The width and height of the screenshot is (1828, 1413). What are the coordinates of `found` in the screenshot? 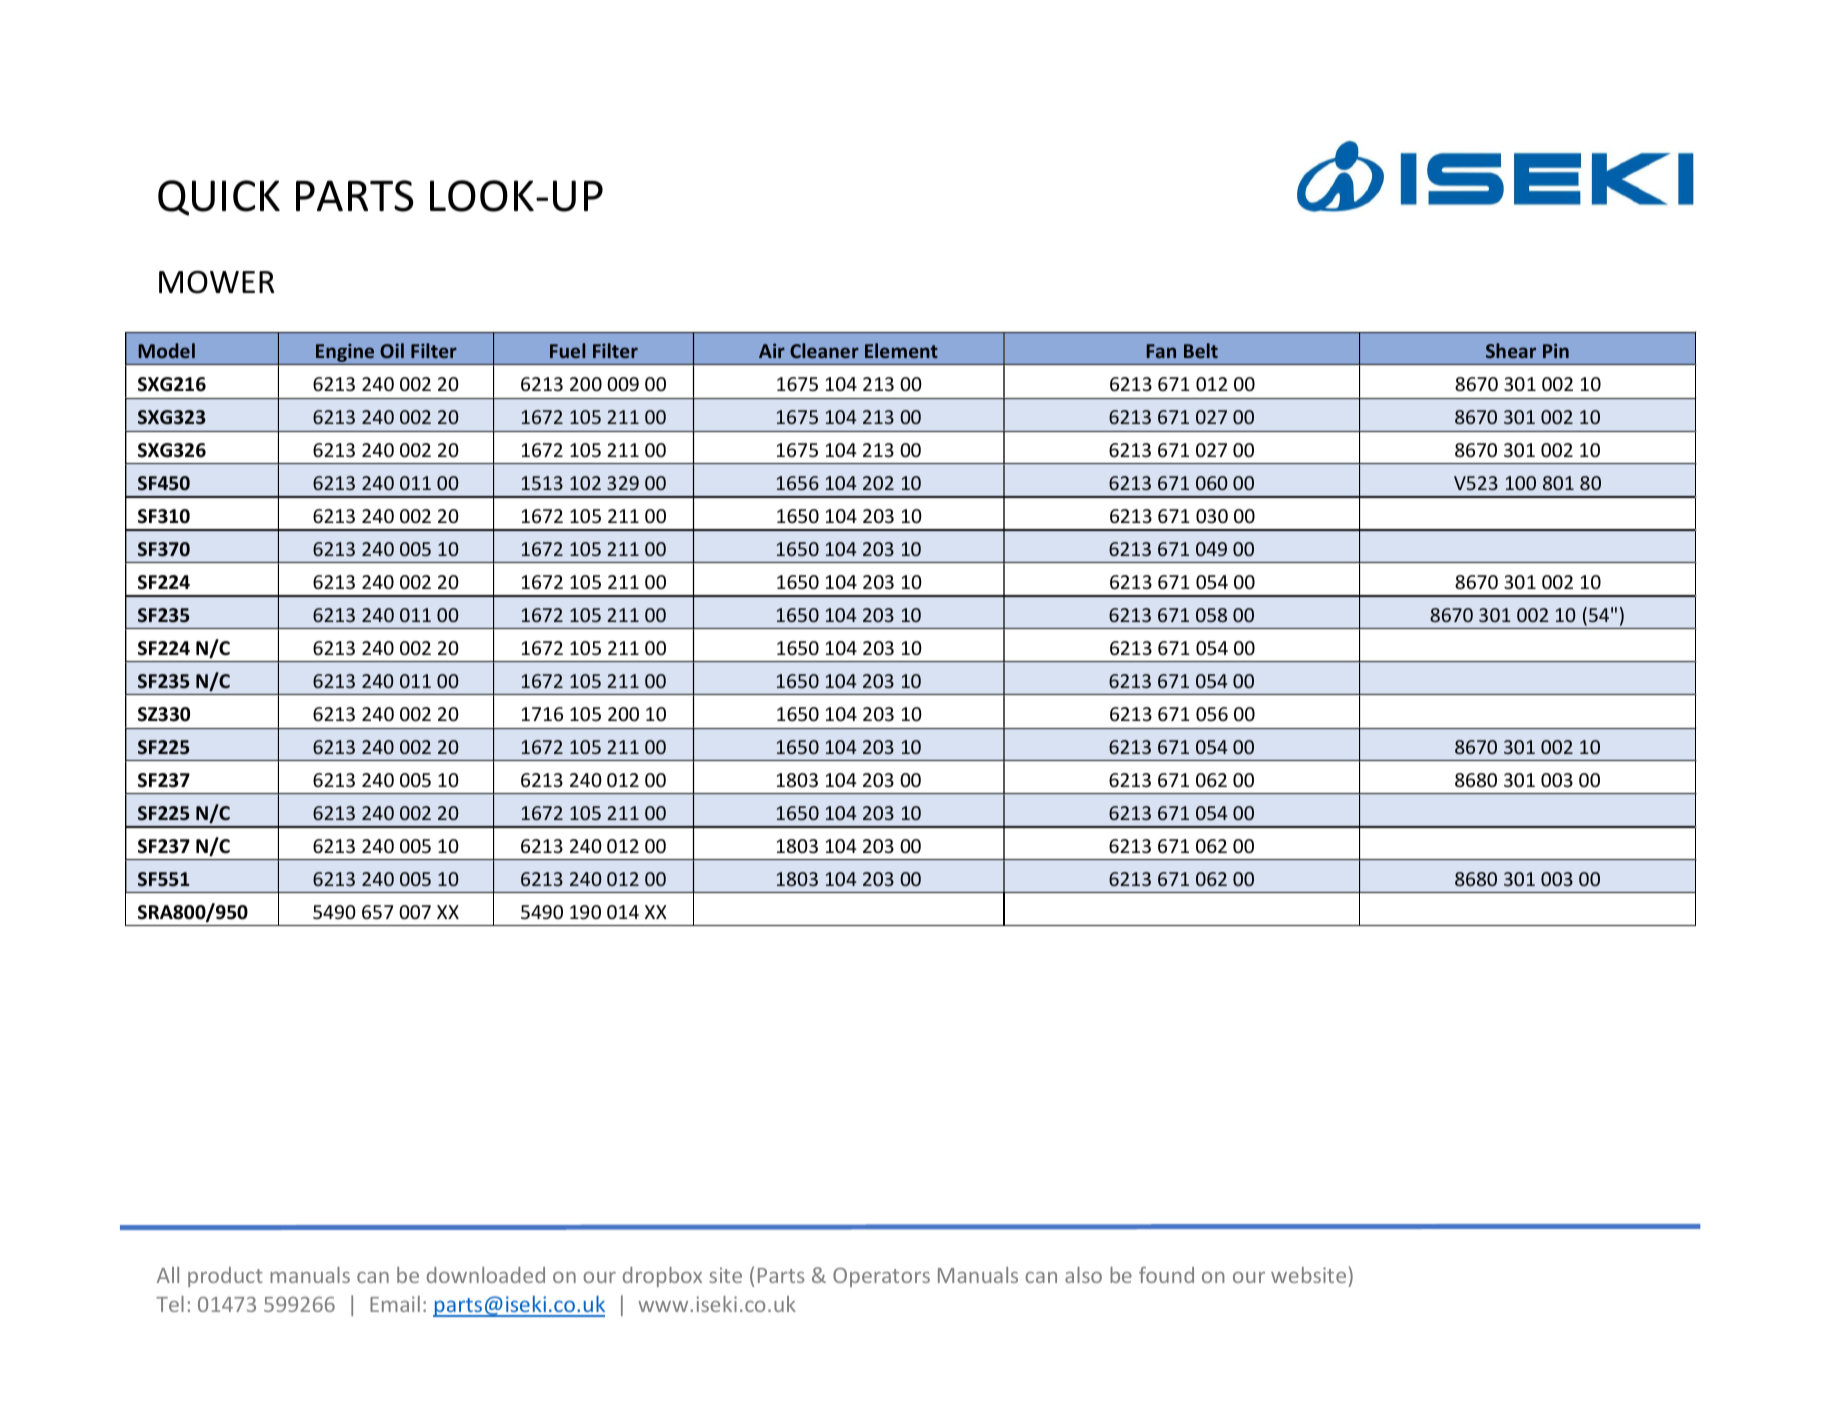 It's located at (1166, 1275).
